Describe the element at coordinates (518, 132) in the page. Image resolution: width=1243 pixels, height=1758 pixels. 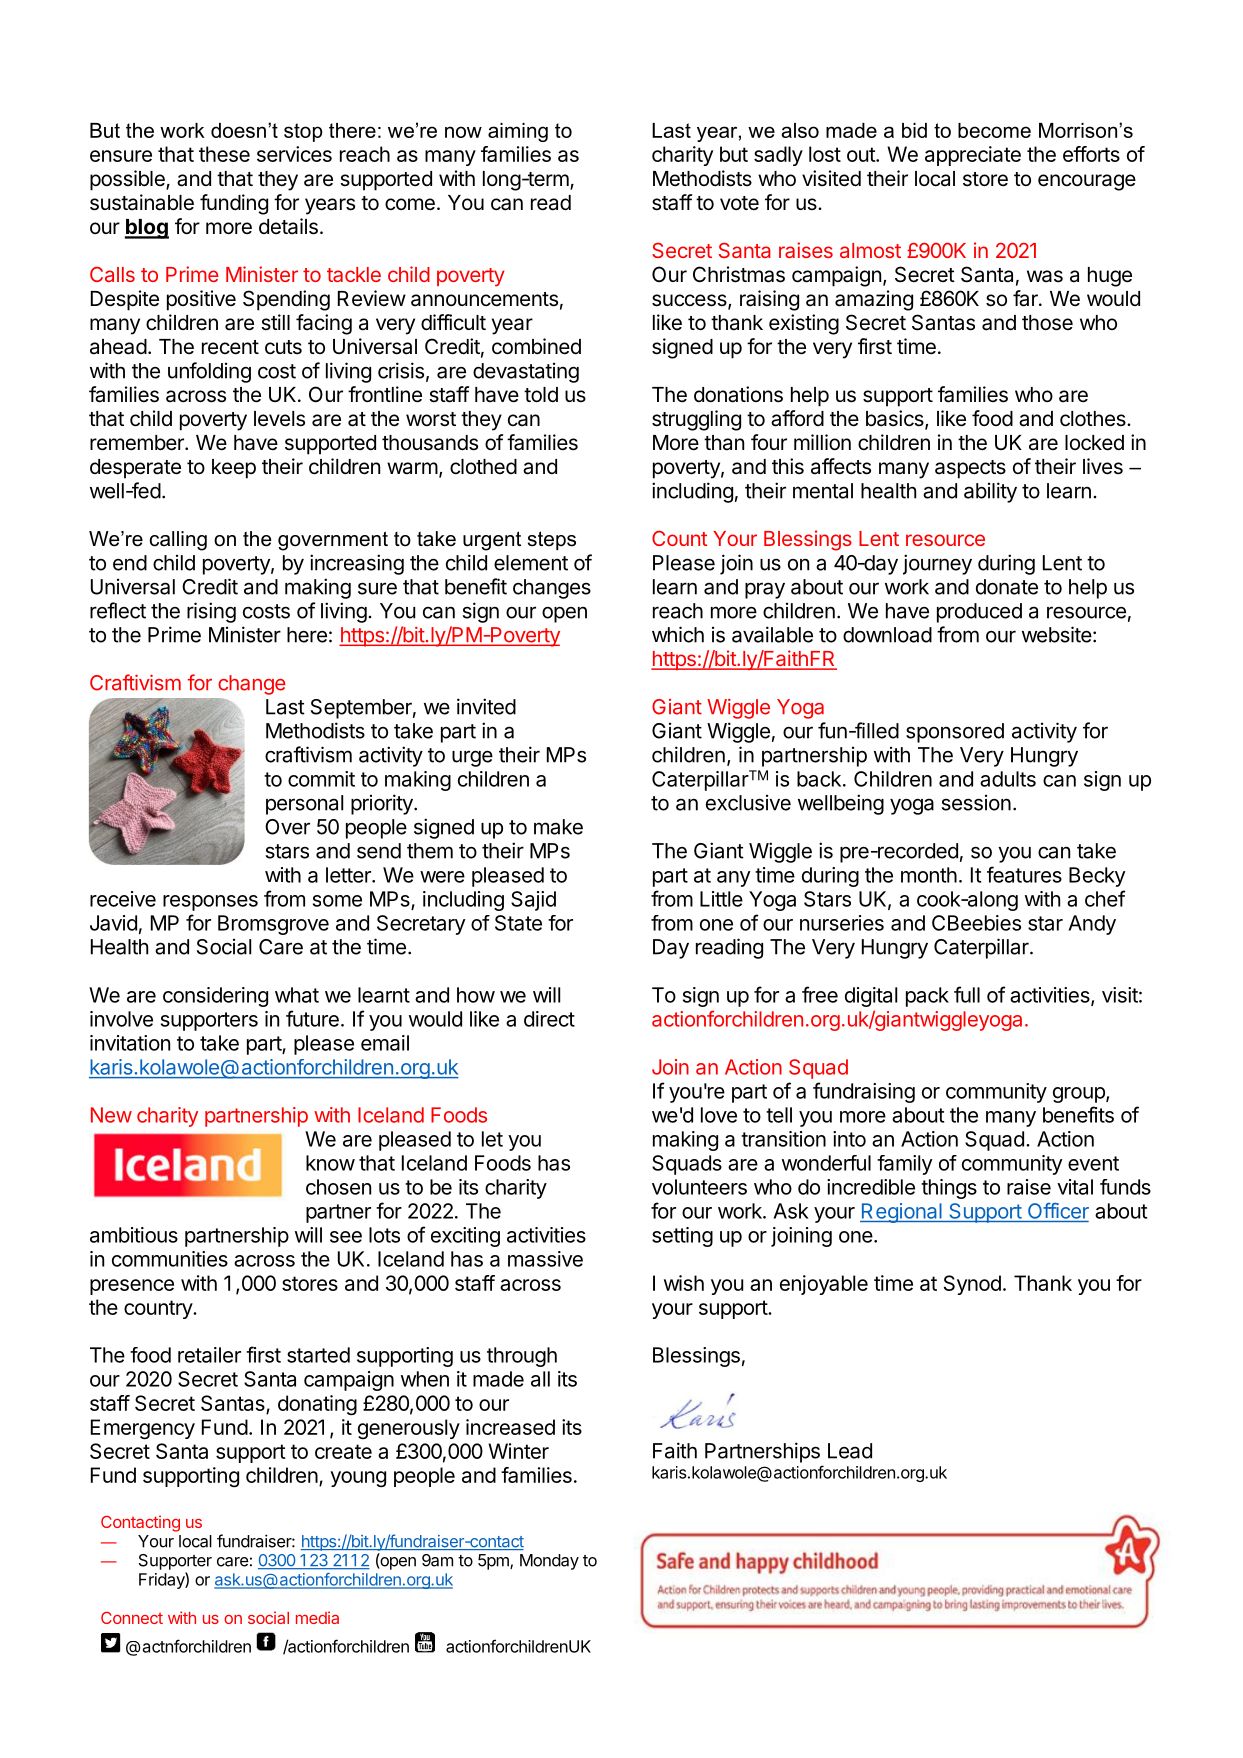
I see `aiming` at that location.
